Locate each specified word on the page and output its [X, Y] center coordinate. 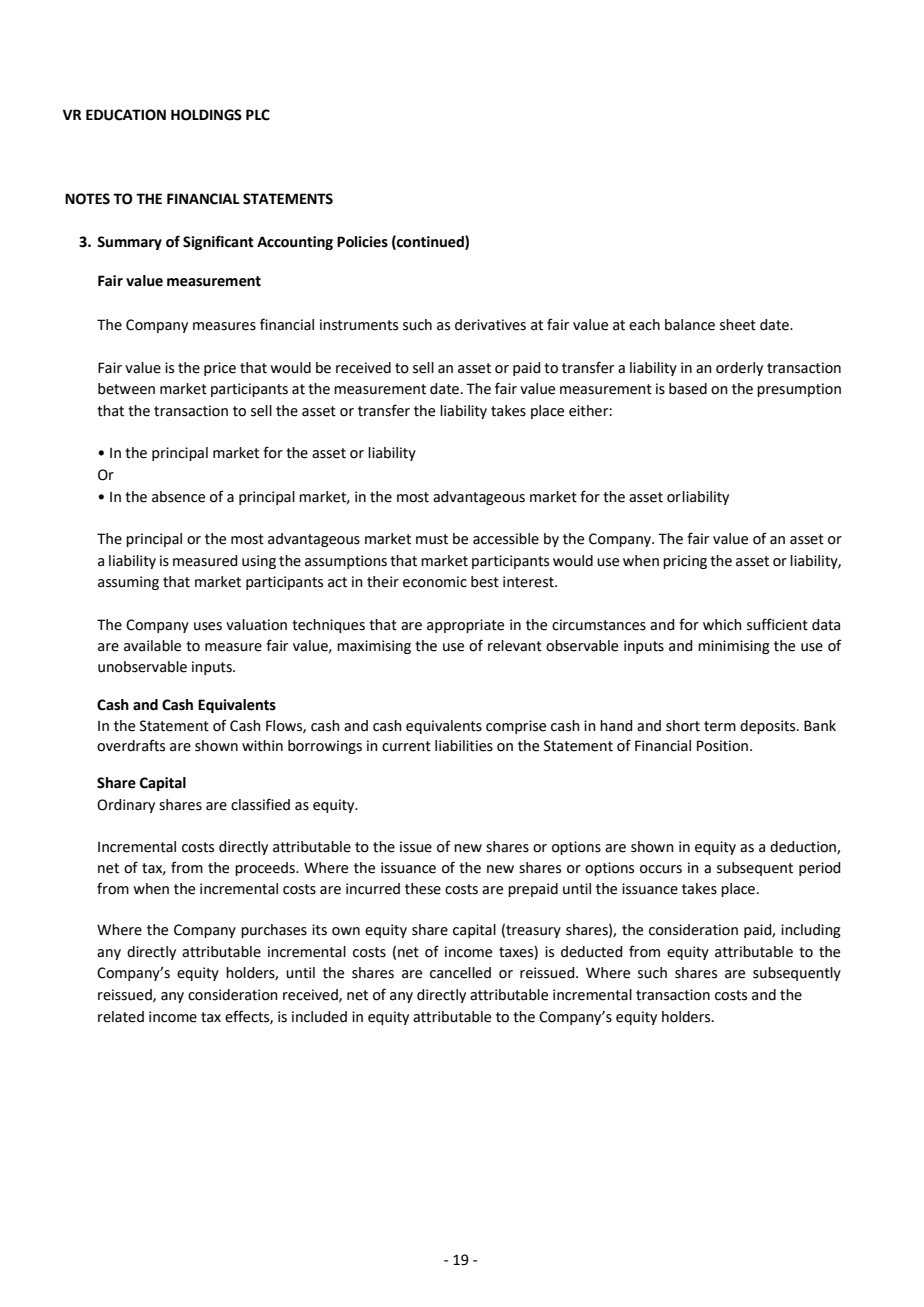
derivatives [490, 325]
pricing [685, 562]
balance [690, 325]
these [423, 889]
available [152, 646]
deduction [804, 848]
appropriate [465, 626]
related [121, 1017]
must [432, 539]
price [220, 369]
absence [178, 497]
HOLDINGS [206, 115]
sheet [738, 325]
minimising [734, 647]
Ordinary [126, 806]
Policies [362, 242]
